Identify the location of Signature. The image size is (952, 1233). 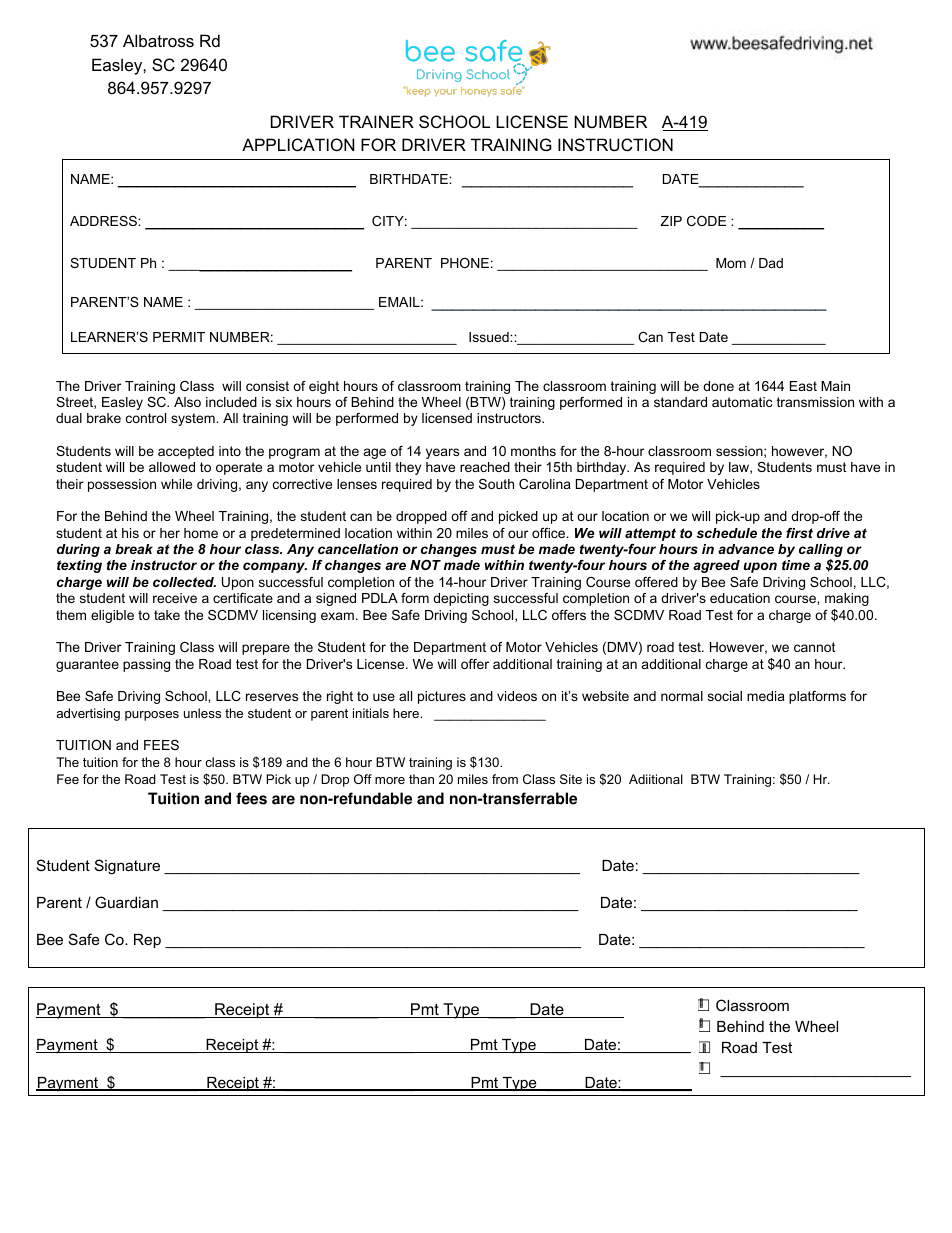
(127, 867).
